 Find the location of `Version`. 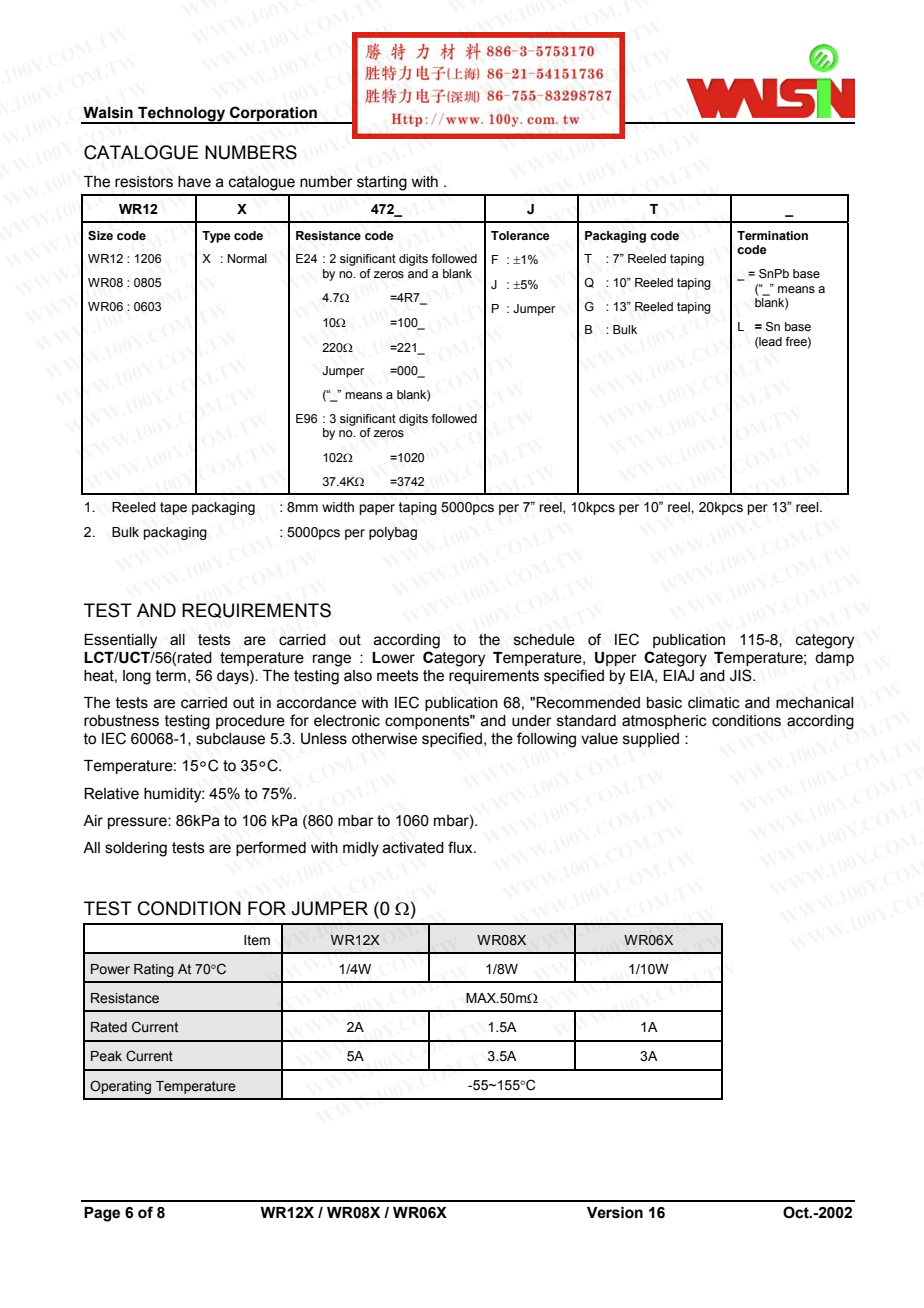

Version is located at coordinates (615, 1213).
